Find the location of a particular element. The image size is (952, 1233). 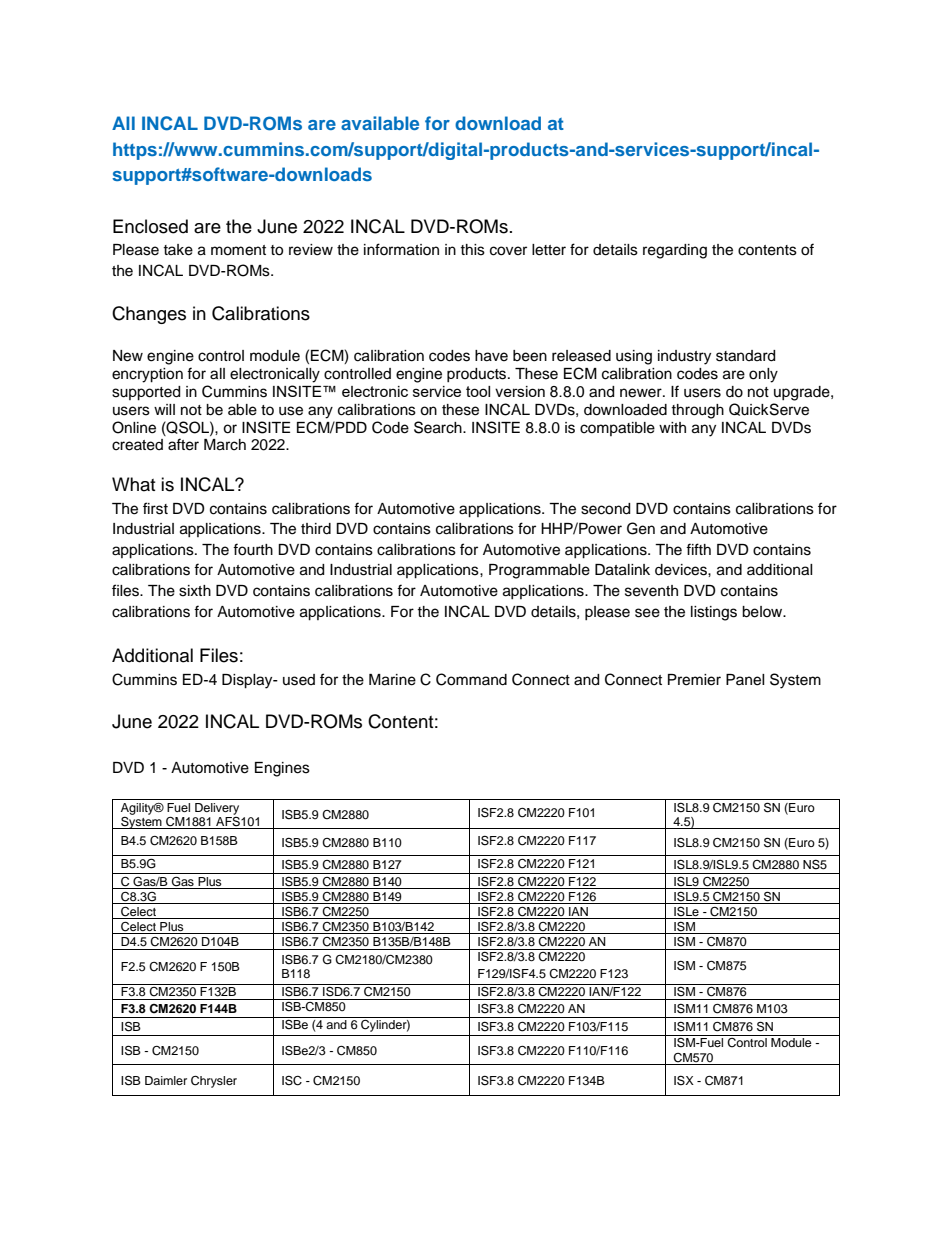

regarding is located at coordinates (675, 251).
